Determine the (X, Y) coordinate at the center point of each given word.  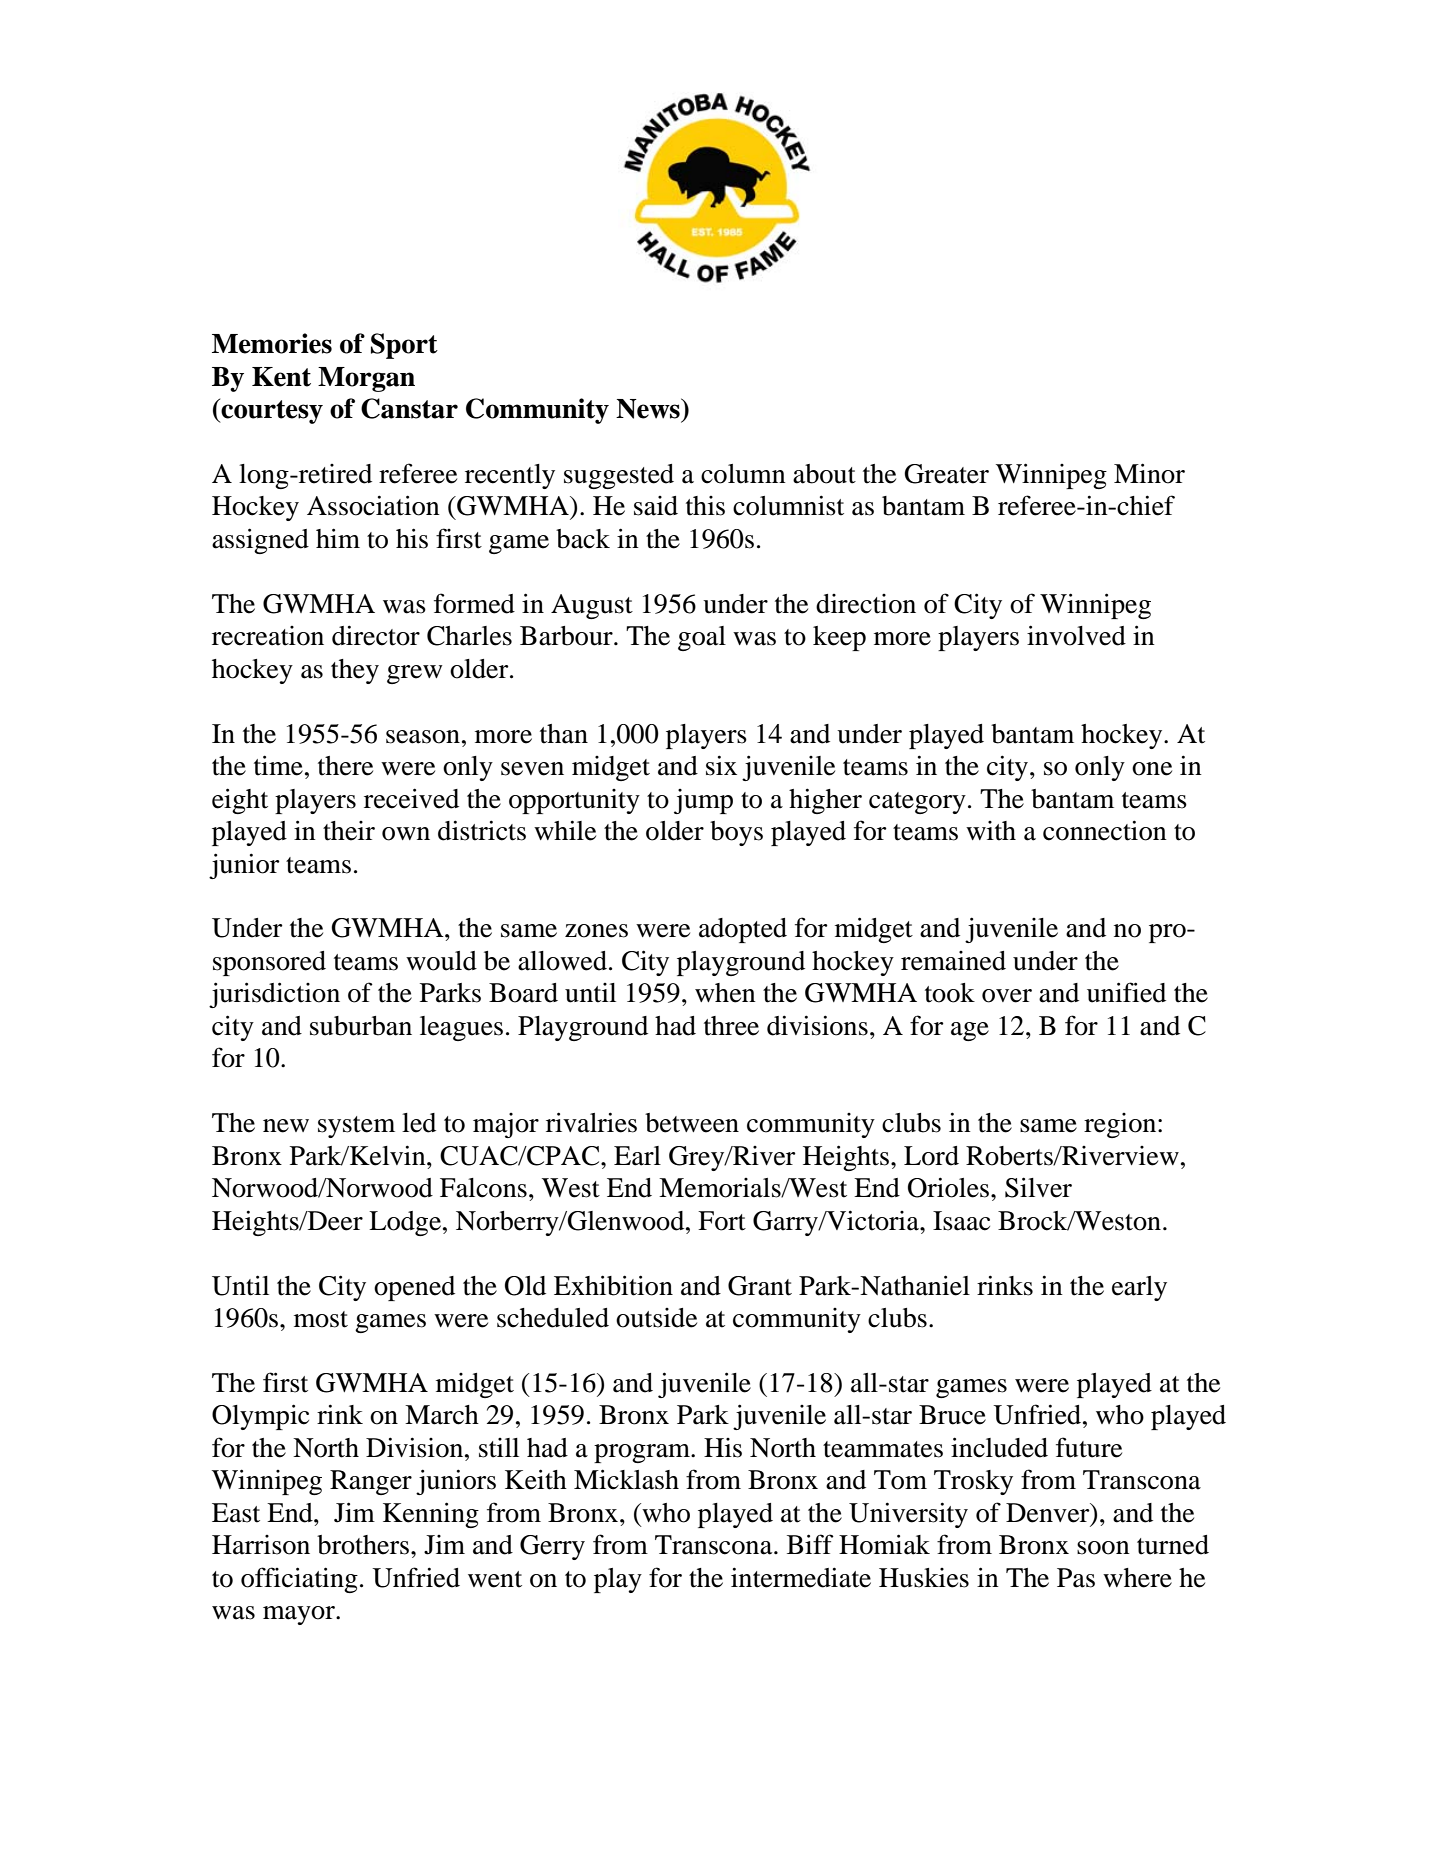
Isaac (961, 1221)
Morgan (366, 379)
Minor (1149, 473)
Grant (760, 1286)
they (355, 671)
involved (1076, 635)
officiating (299, 1580)
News (649, 408)
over (1007, 996)
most (321, 1319)
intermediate (801, 1577)
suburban (361, 1026)
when (725, 993)
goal (702, 638)
